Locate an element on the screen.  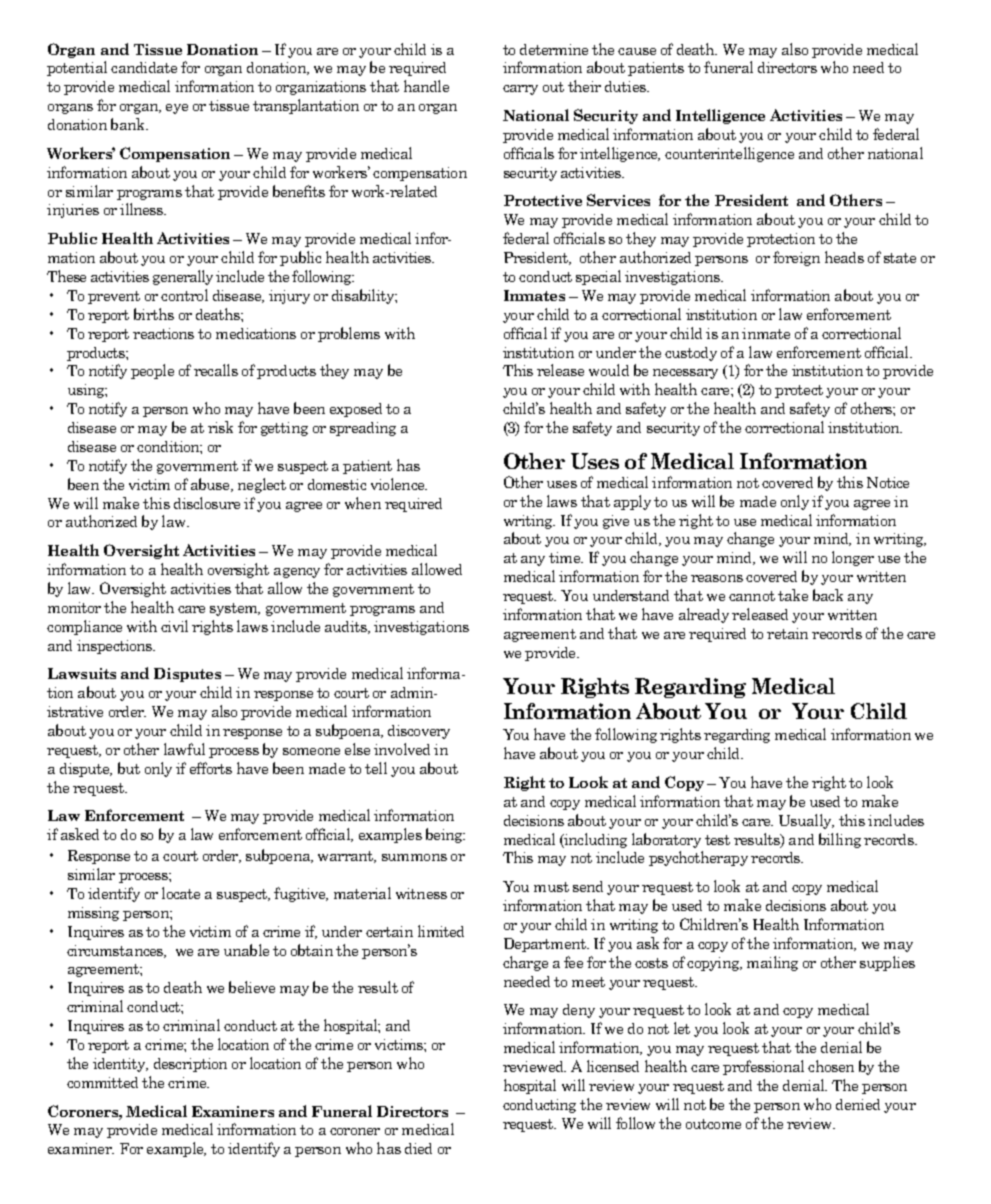
denied is located at coordinates (858, 1104).
